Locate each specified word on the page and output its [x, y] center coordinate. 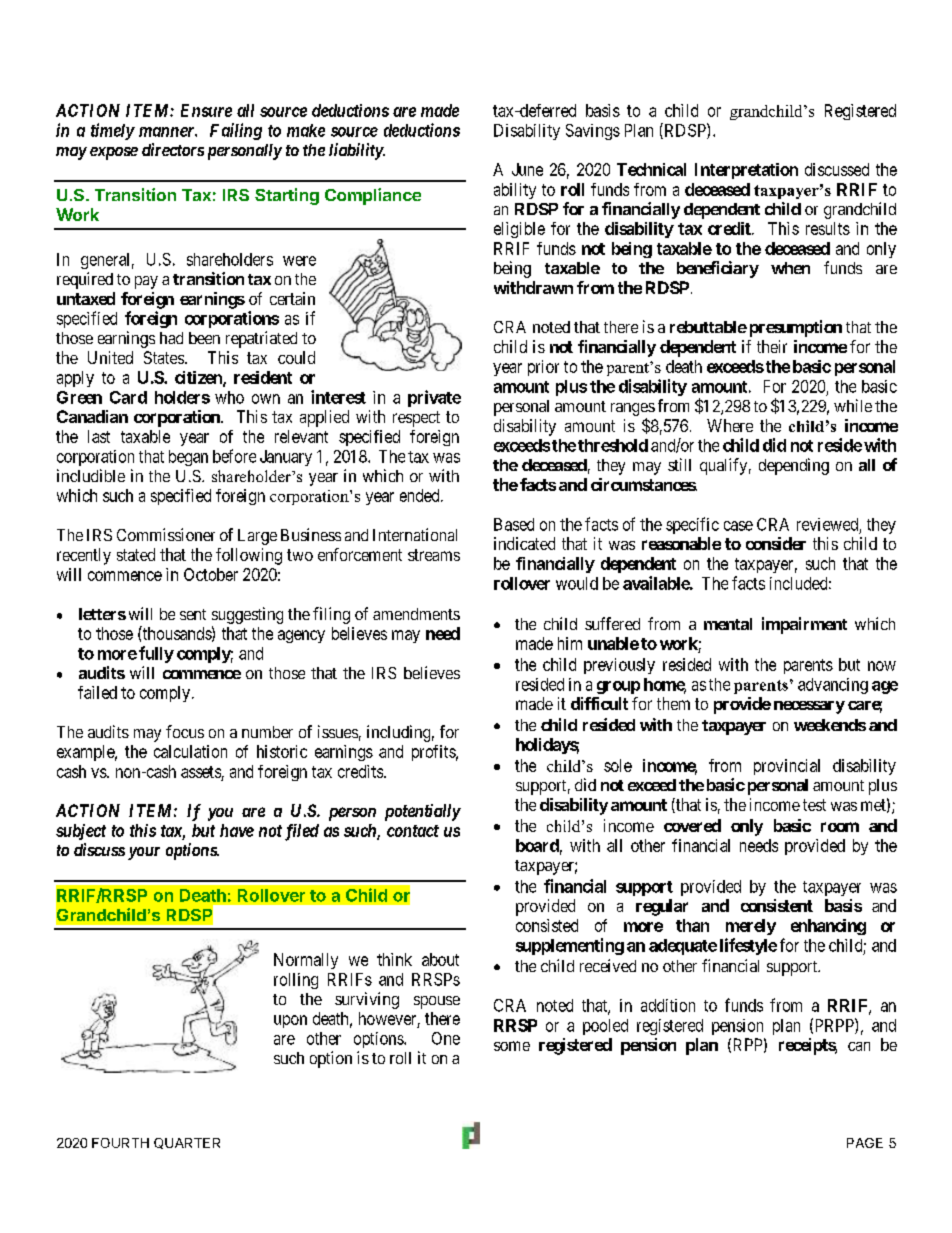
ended [421, 495]
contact [413, 831]
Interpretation [746, 171]
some [512, 1046]
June [527, 169]
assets [201, 772]
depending [794, 466]
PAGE [865, 1143]
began [188, 458]
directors [173, 149]
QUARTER [187, 1143]
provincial [787, 767]
